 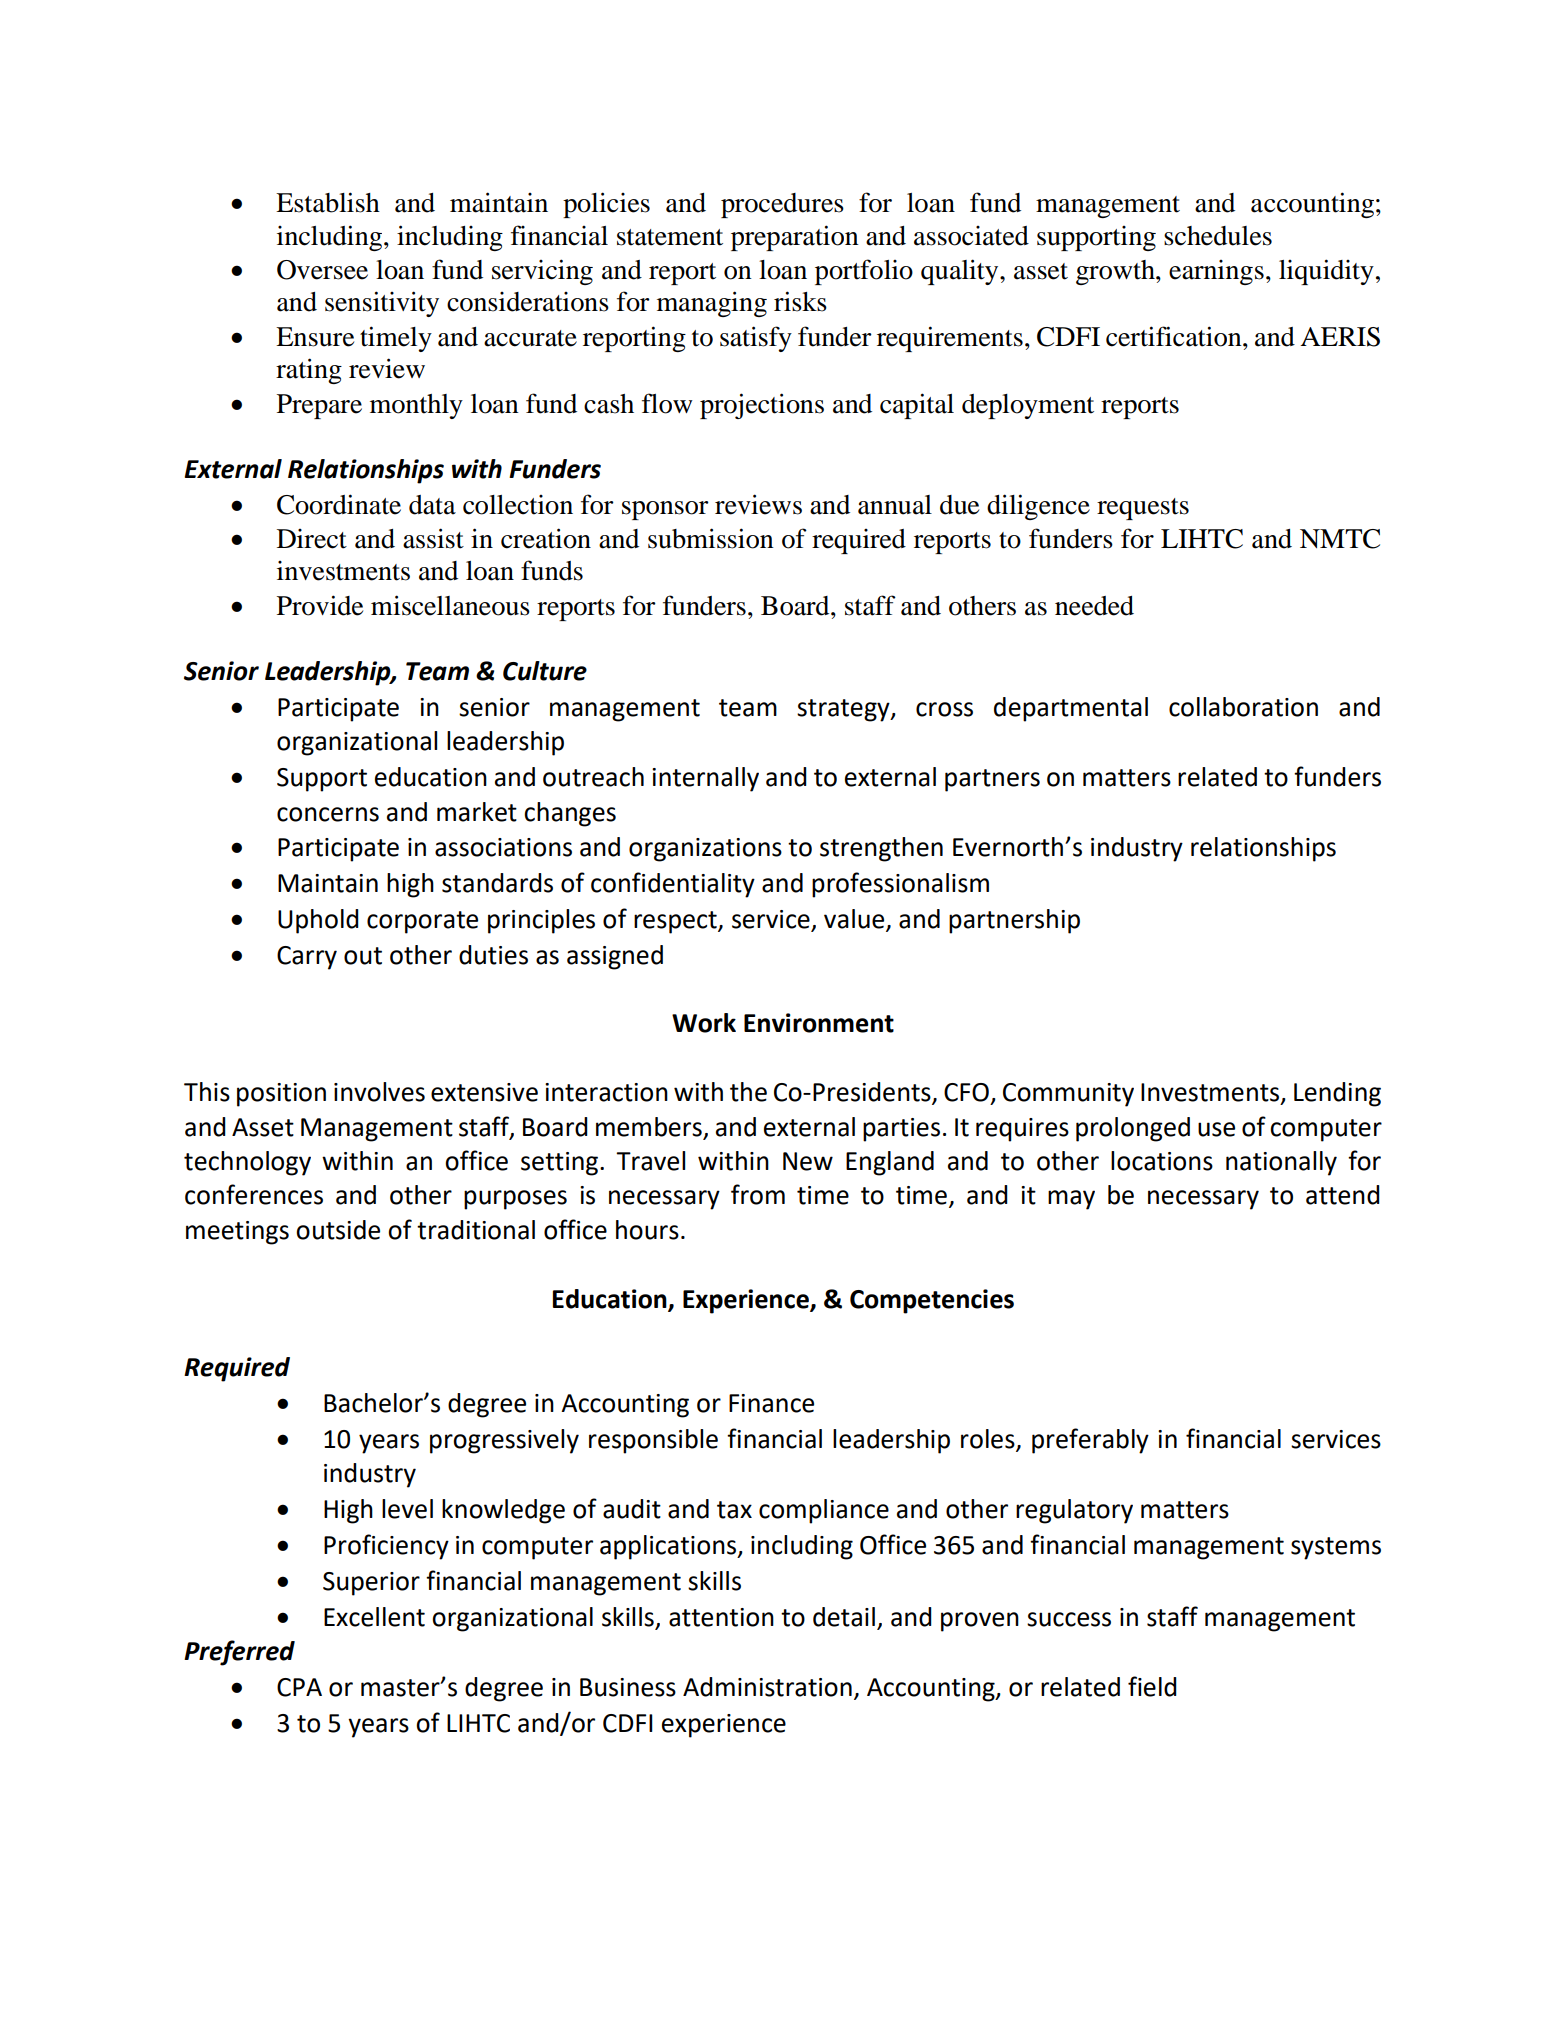 I want to click on use, so click(x=1216, y=1129).
